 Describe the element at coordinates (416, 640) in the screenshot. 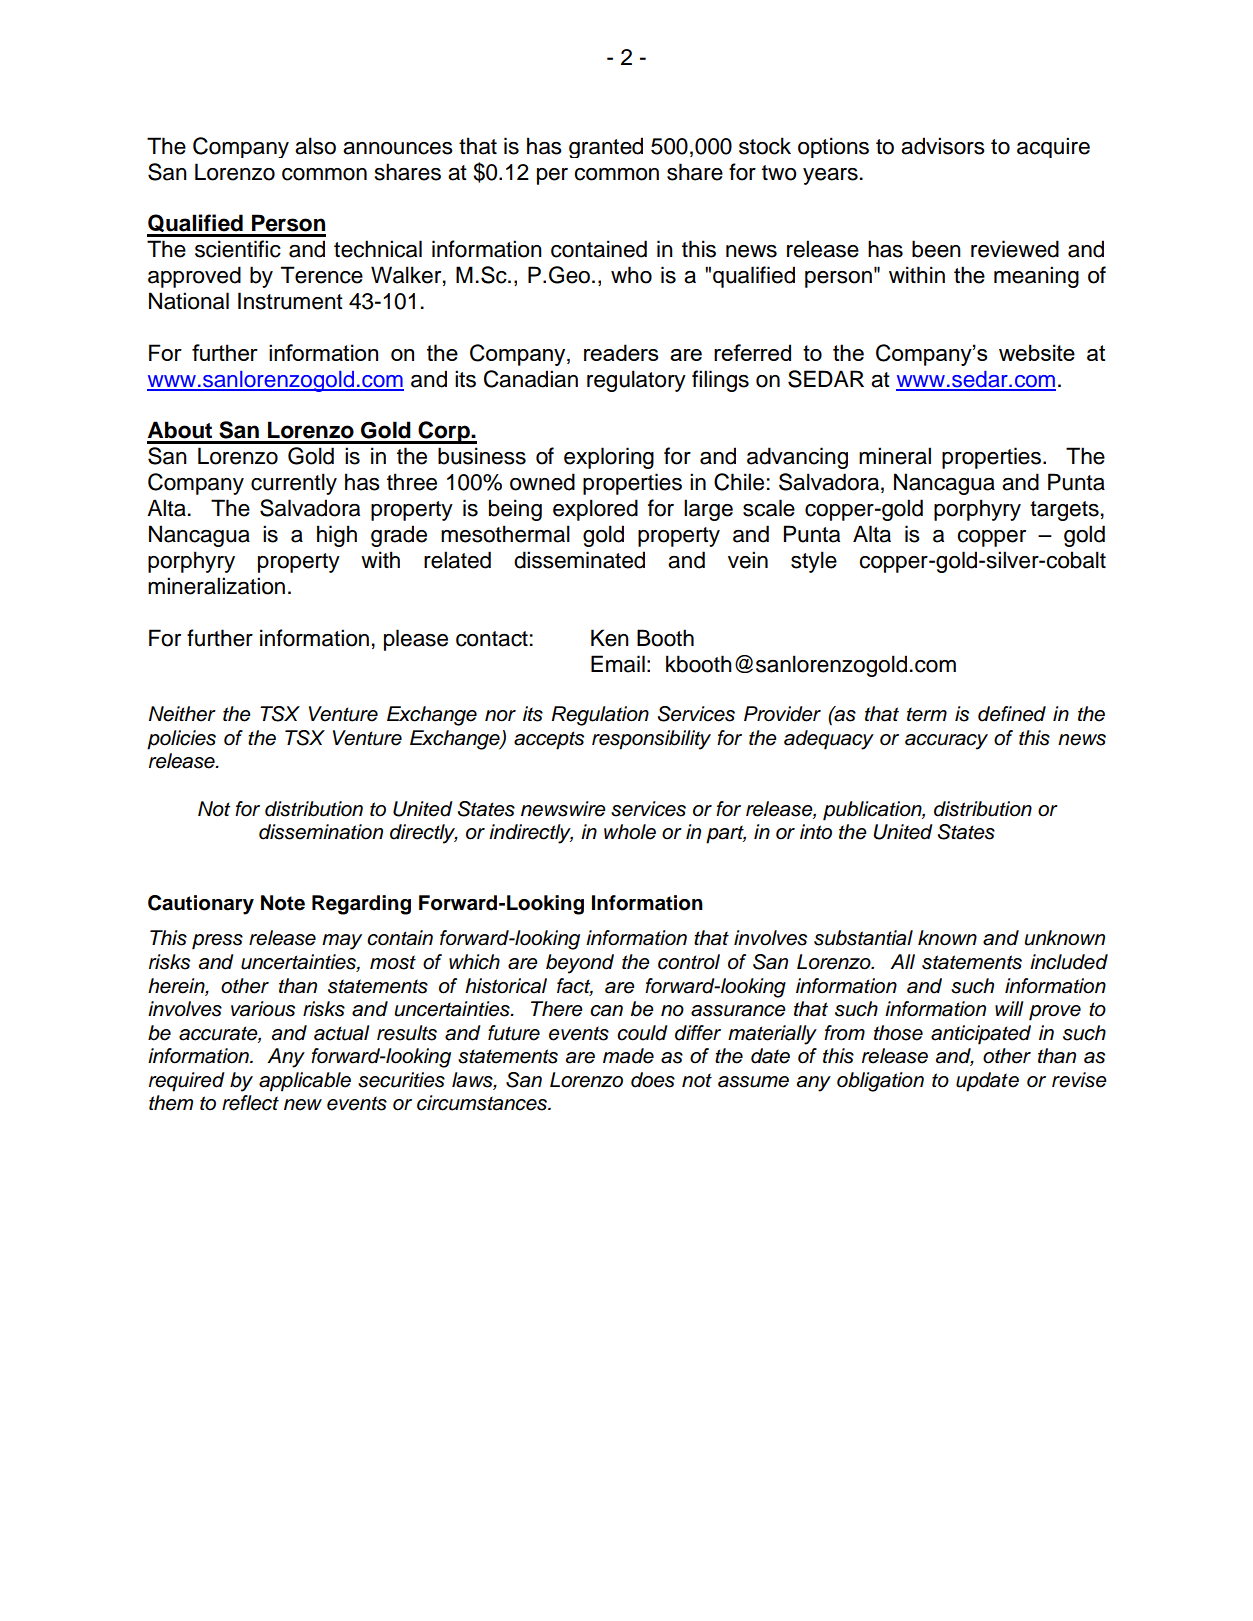

I see `please` at that location.
